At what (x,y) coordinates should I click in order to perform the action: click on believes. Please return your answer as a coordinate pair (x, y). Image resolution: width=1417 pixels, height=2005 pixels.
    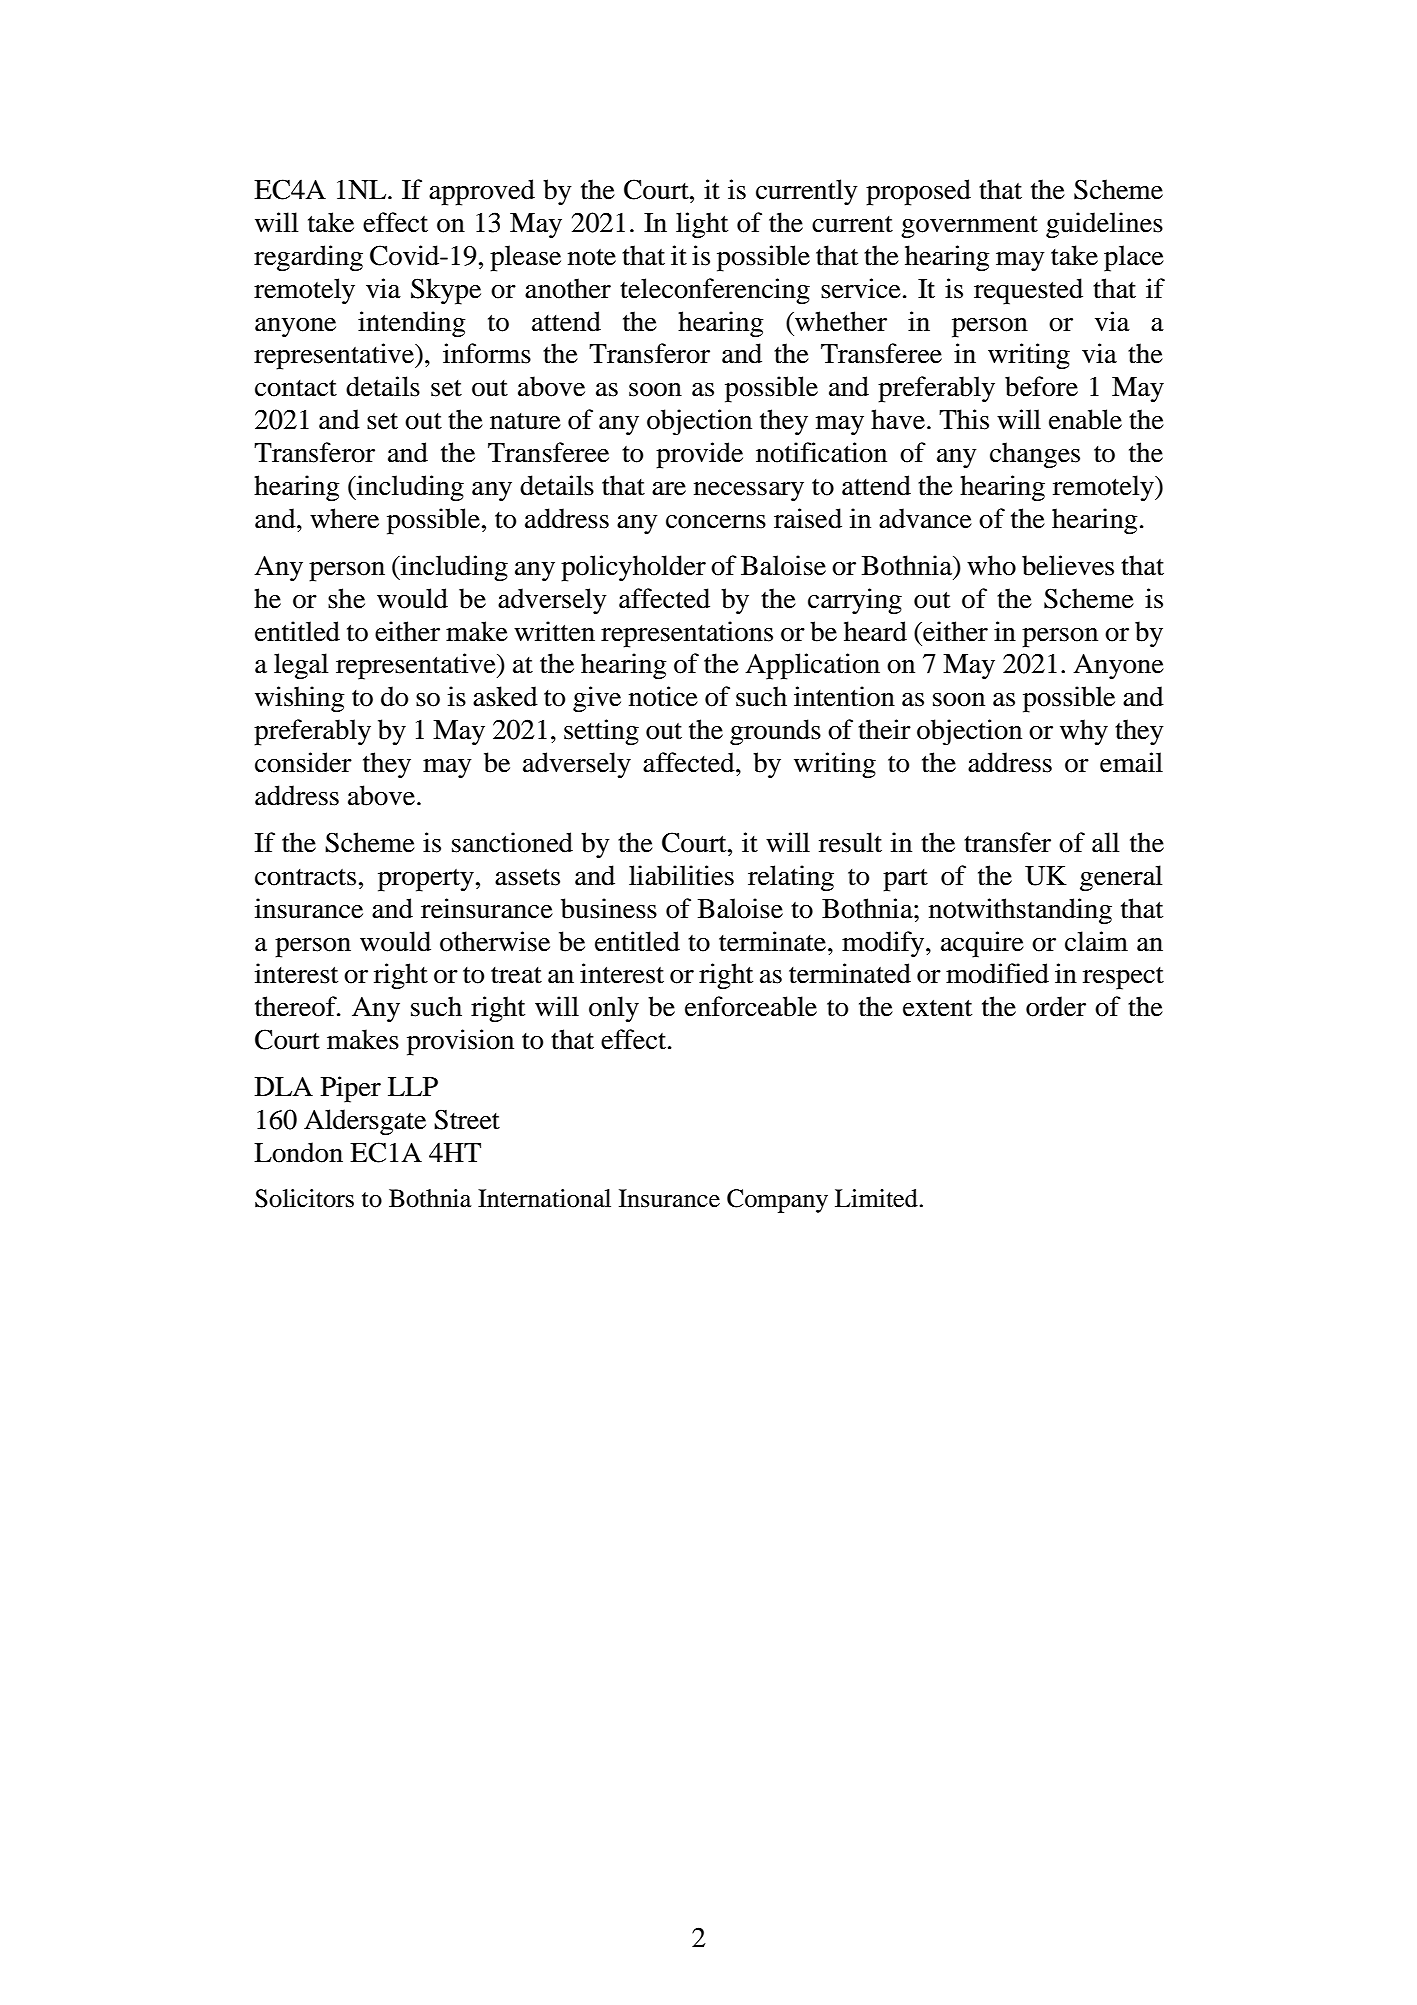
    Looking at the image, I should click on (1068, 565).
